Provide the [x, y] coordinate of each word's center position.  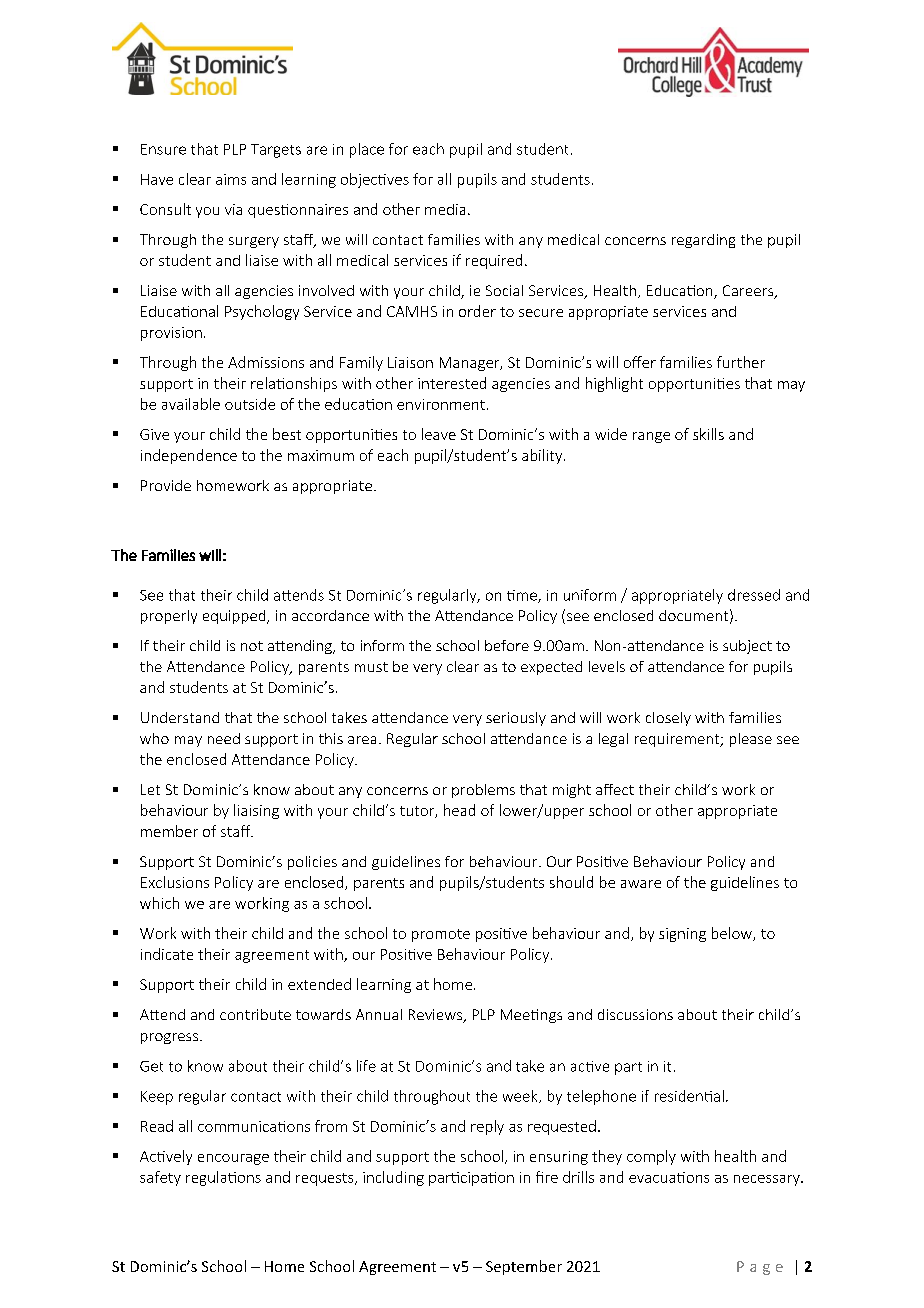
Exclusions [175, 882]
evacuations [669, 1177]
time [523, 596]
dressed [754, 595]
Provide [166, 485]
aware [641, 884]
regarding [703, 241]
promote [441, 935]
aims [231, 179]
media [445, 209]
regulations [223, 1178]
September [524, 1267]
